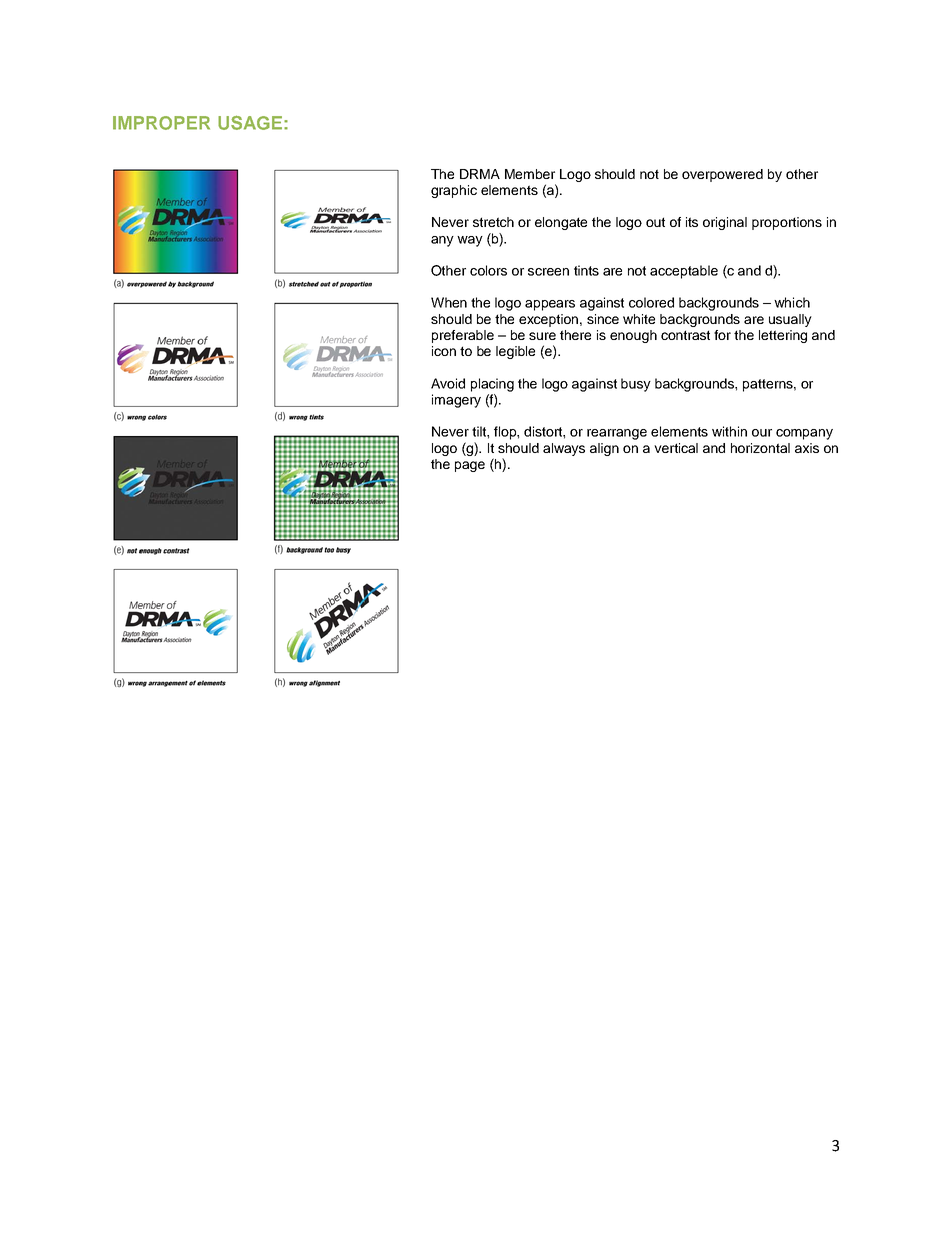  What do you see at coordinates (722, 175) in the screenshot?
I see `overpowered` at bounding box center [722, 175].
